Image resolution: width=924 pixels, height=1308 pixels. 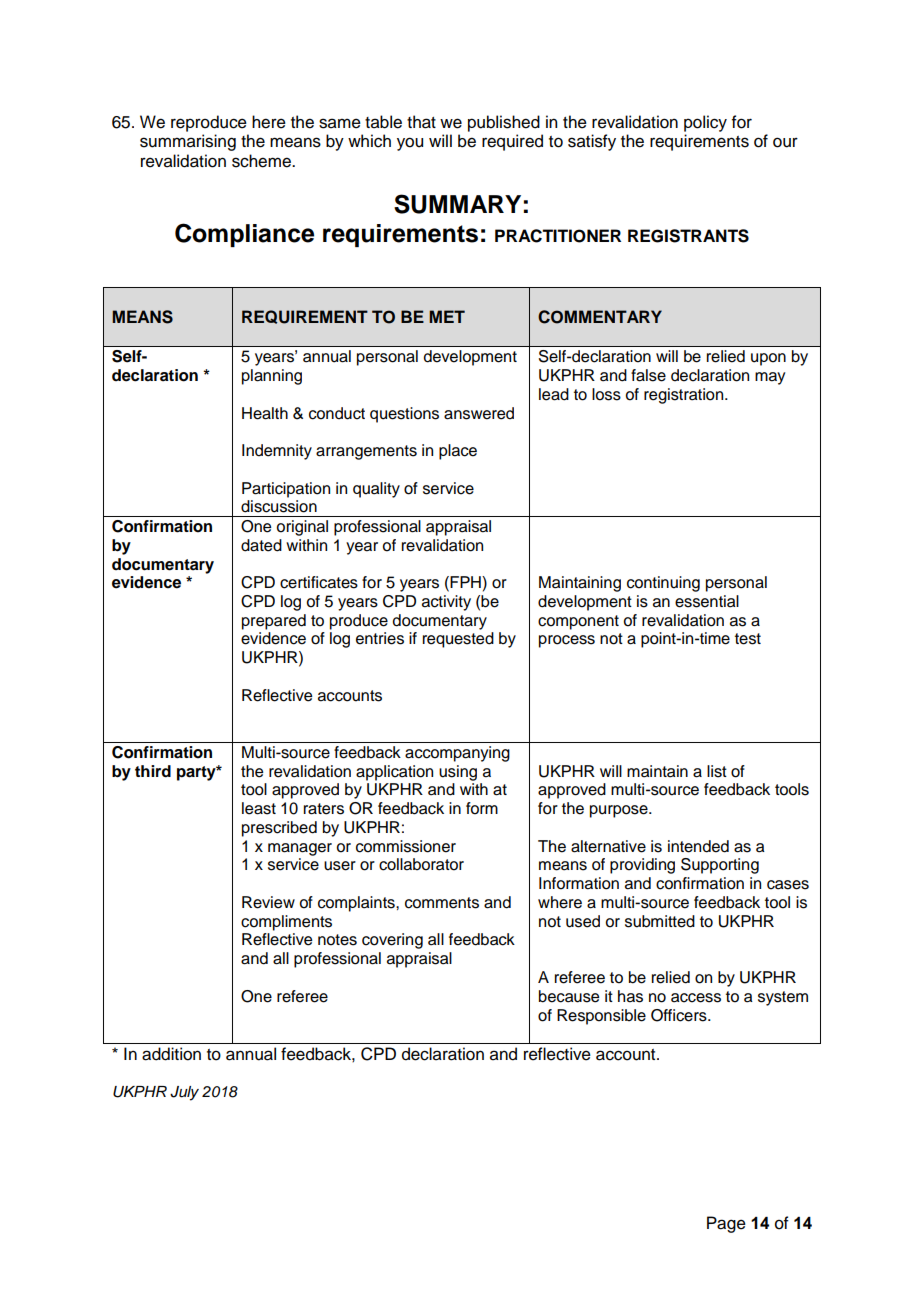 What do you see at coordinates (458, 640) in the document?
I see `requested` at bounding box center [458, 640].
